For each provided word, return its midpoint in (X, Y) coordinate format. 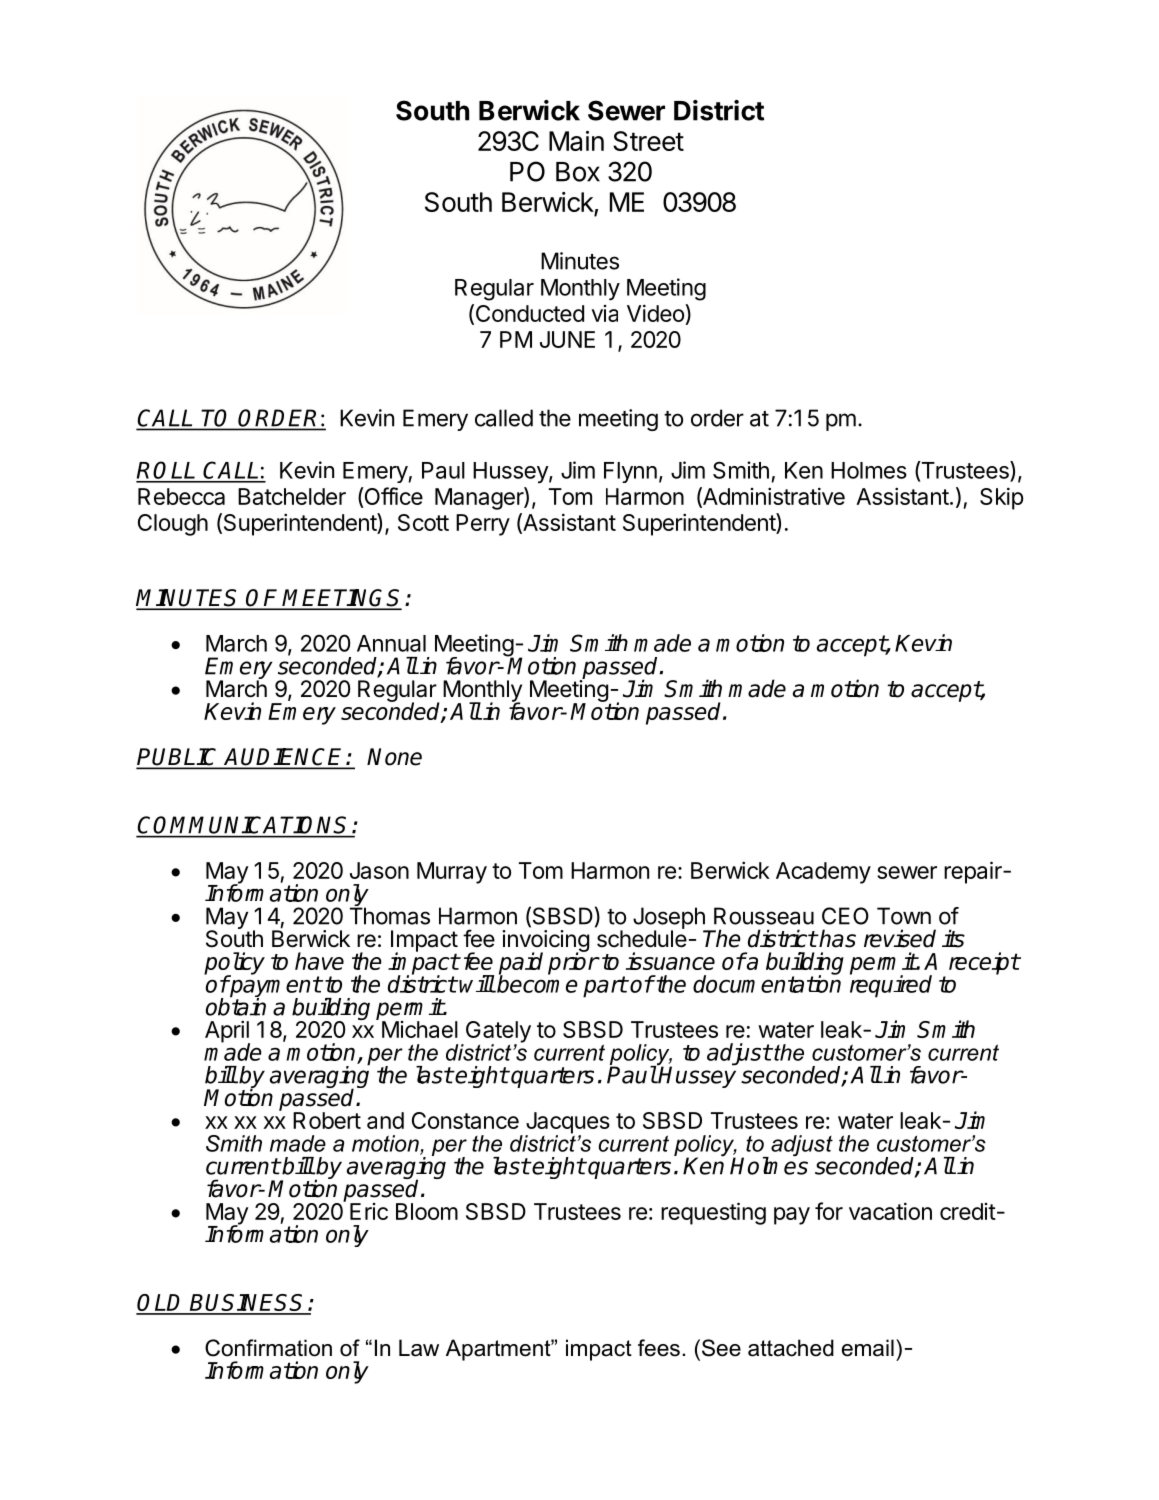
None (394, 757)
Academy (823, 873)
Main (576, 141)
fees (659, 1348)
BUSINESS (248, 1304)
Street (648, 141)
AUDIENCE (285, 758)
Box (578, 172)
